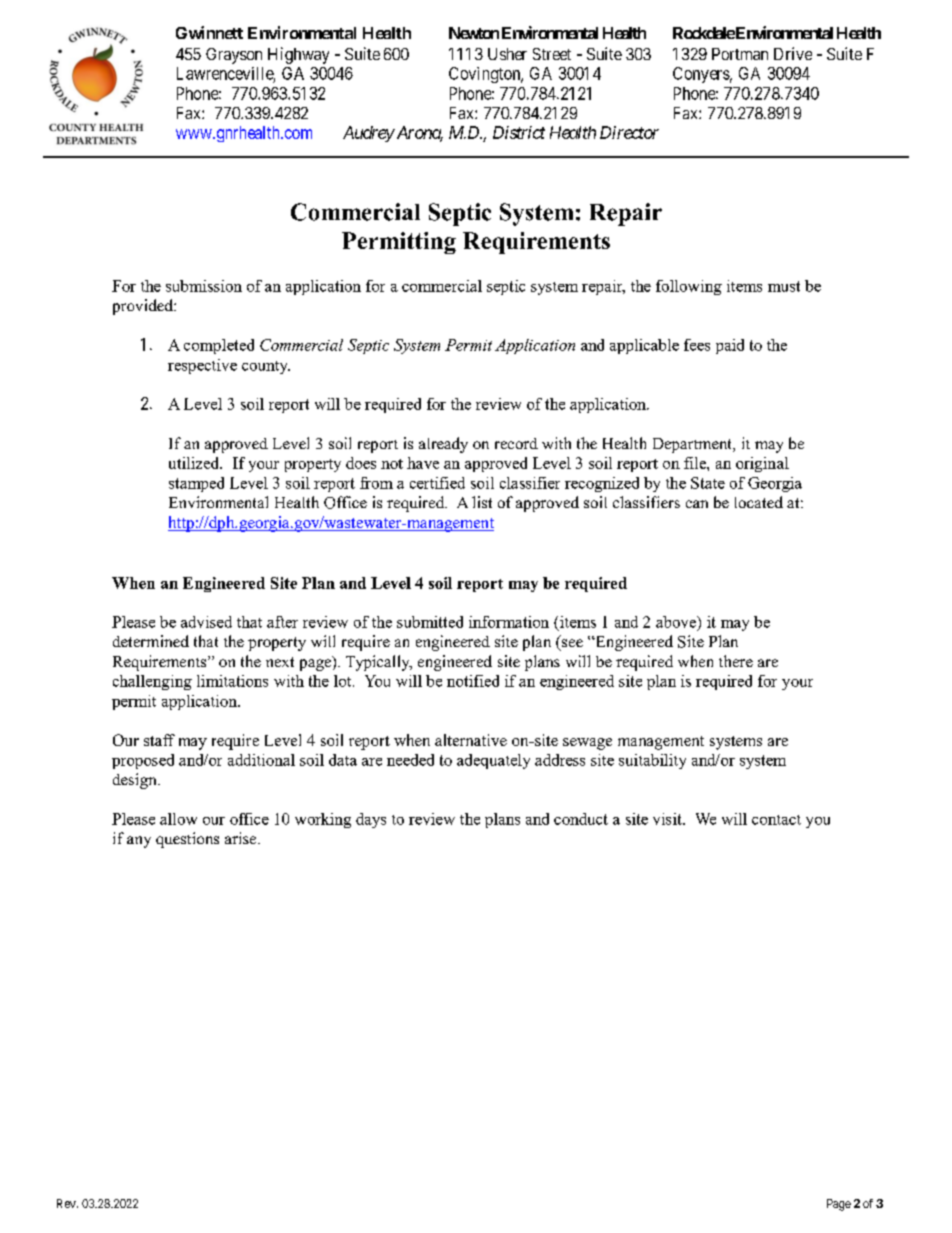 The width and height of the screenshot is (952, 1233). Describe the element at coordinates (740, 54) in the screenshot. I see `Portman` at that location.
